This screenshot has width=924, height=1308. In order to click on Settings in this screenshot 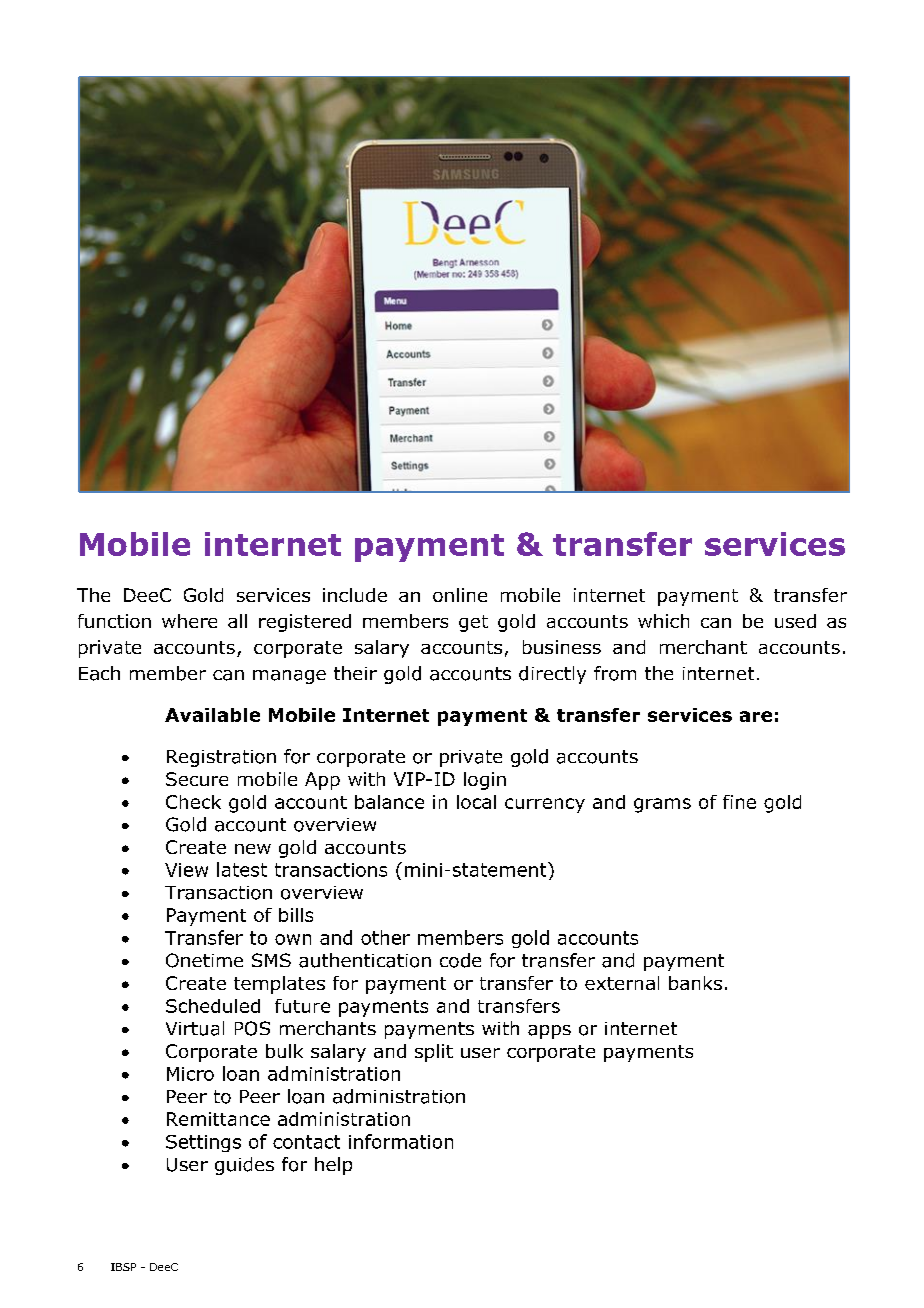, I will do `click(203, 1143)`.
